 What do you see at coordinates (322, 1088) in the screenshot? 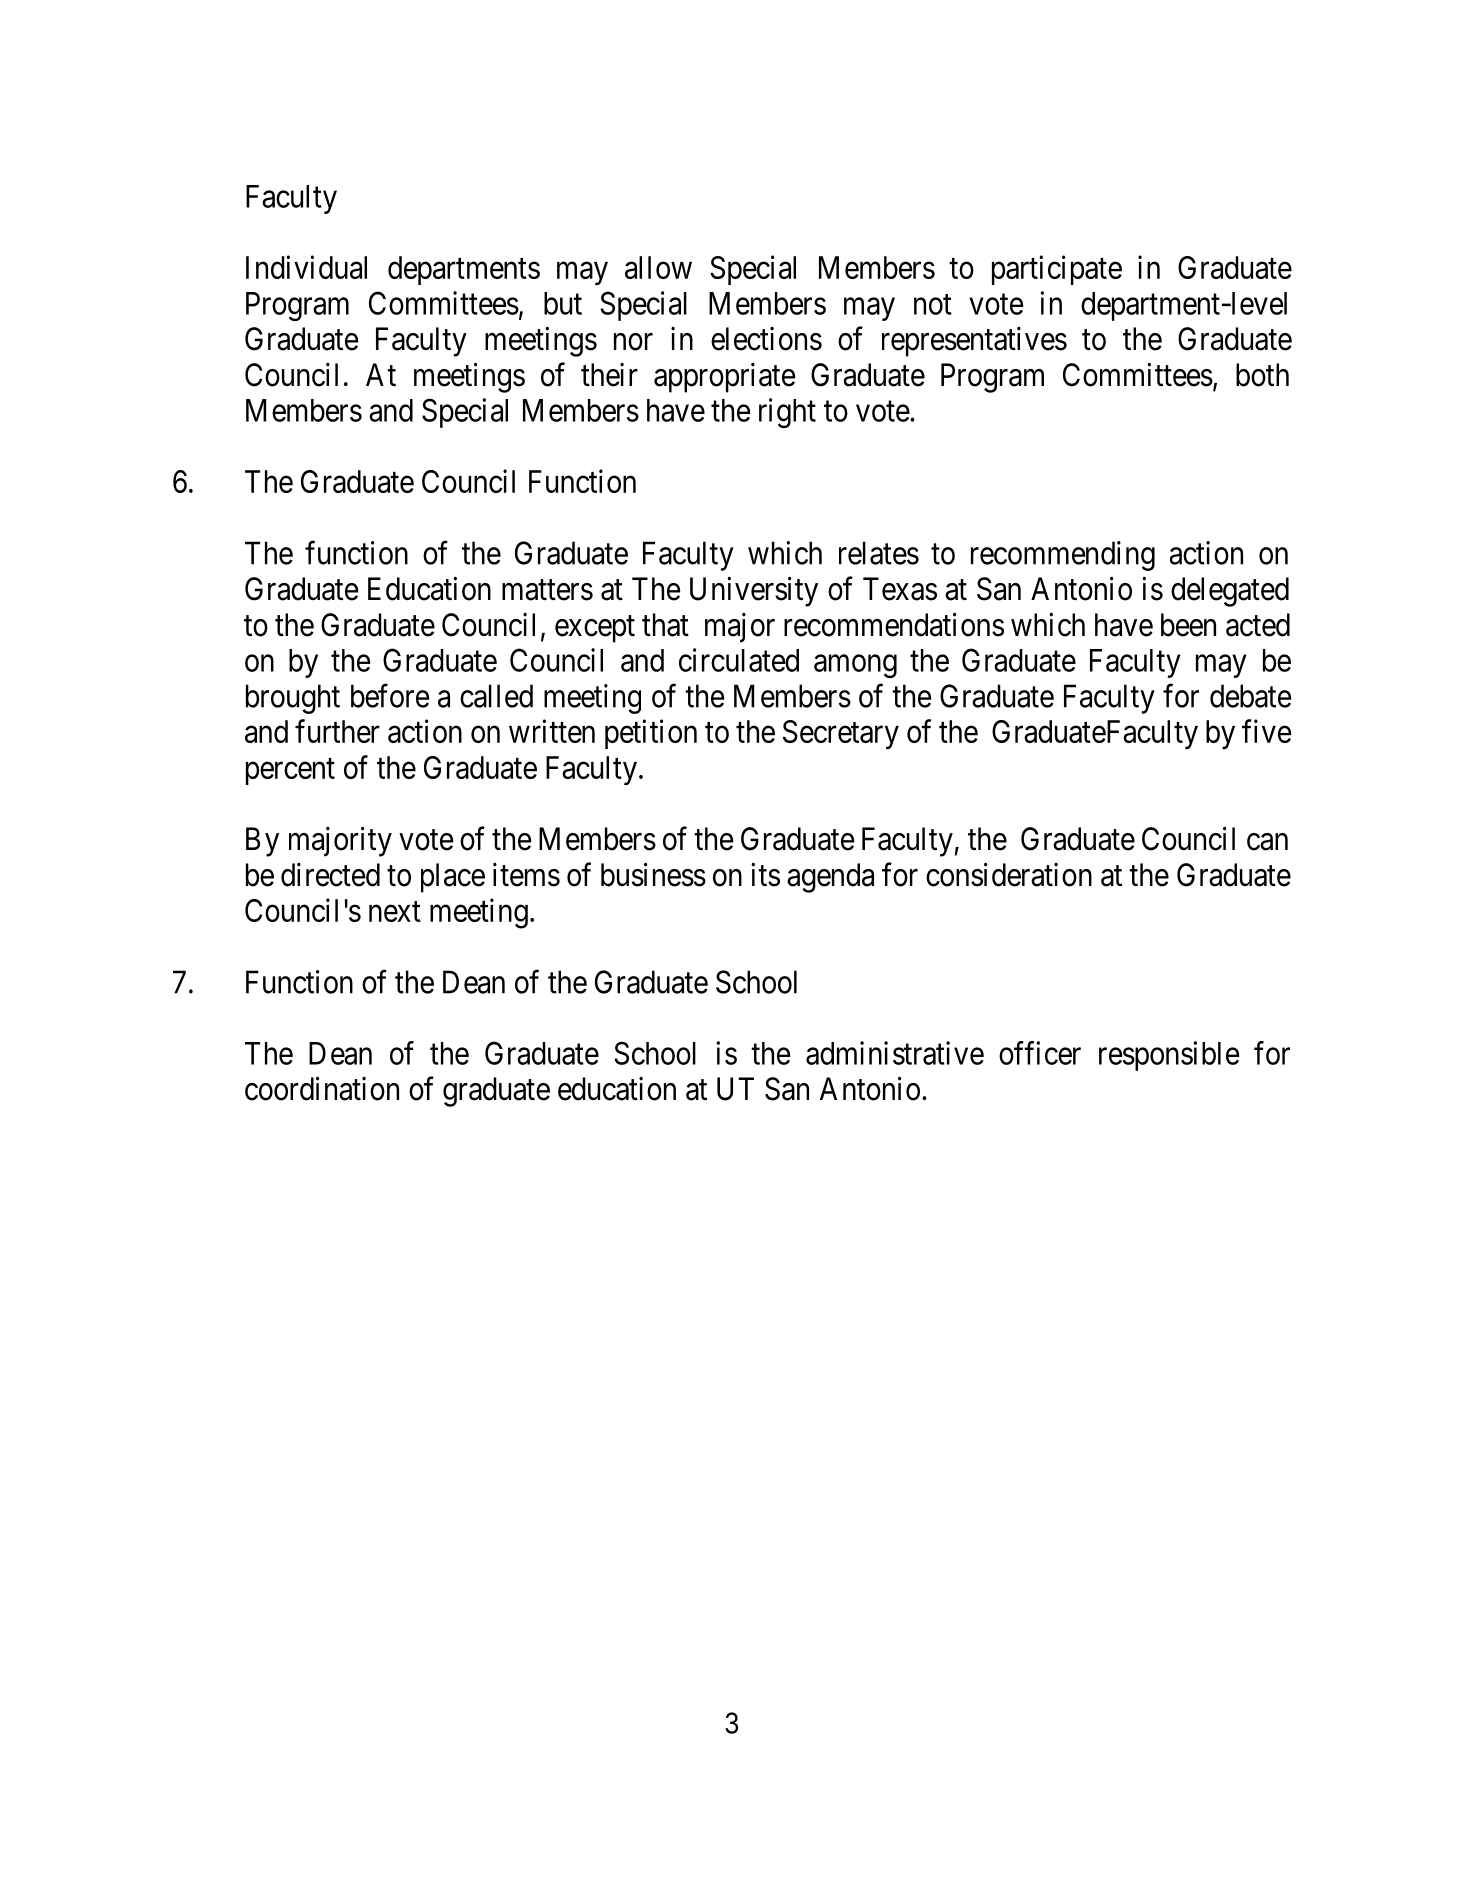
I see `coordination` at bounding box center [322, 1088].
